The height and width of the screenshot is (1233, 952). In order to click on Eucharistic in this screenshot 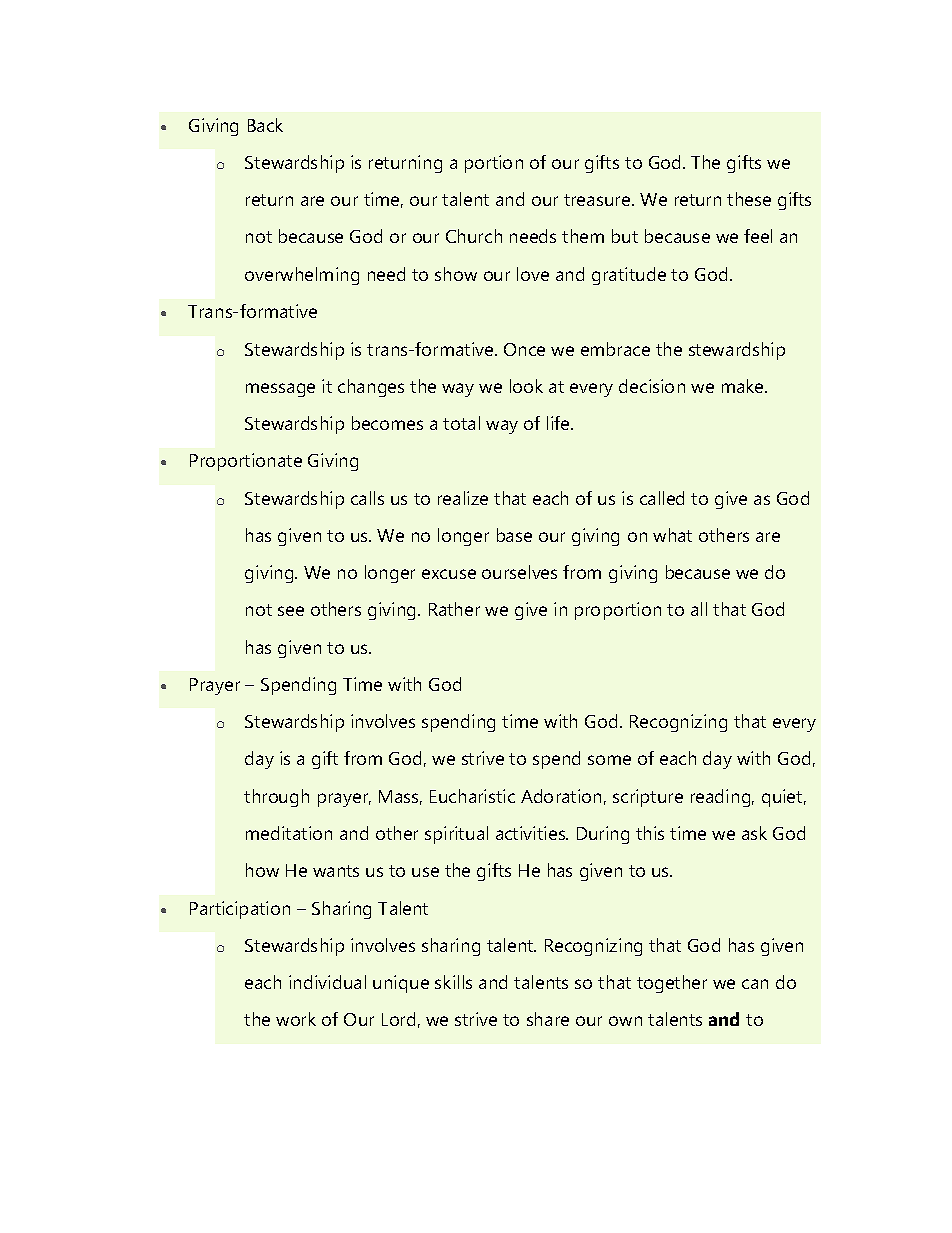, I will do `click(472, 796)`.
